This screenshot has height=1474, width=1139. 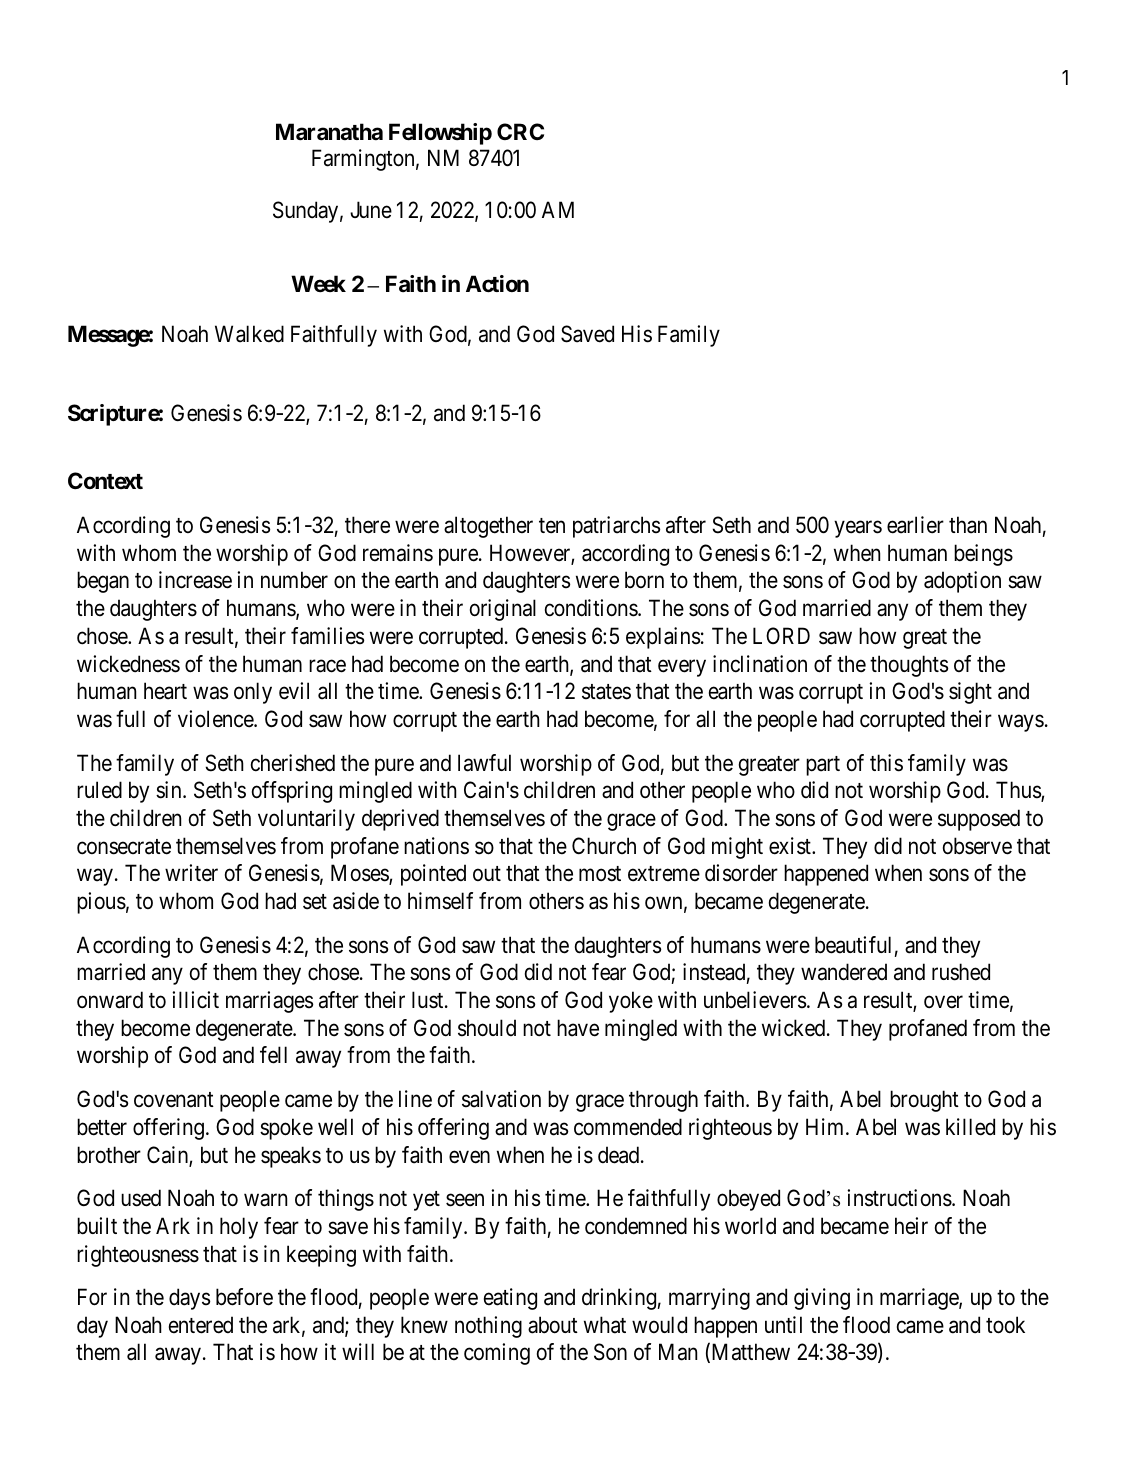 I want to click on violence, so click(x=216, y=719).
